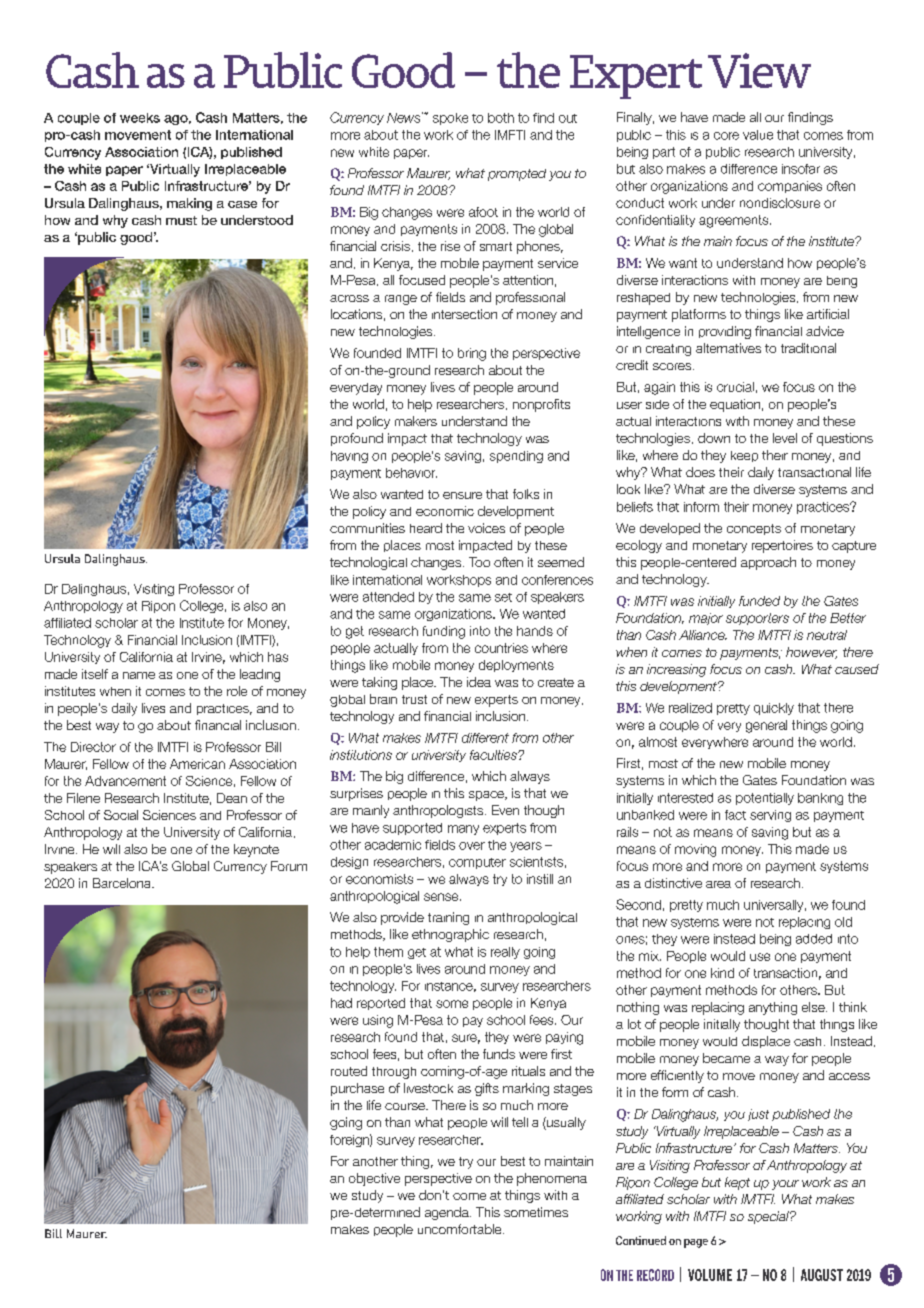 This screenshot has width=924, height=1308. Describe the element at coordinates (461, 1229) in the screenshot. I see `uncomfortable` at that location.
